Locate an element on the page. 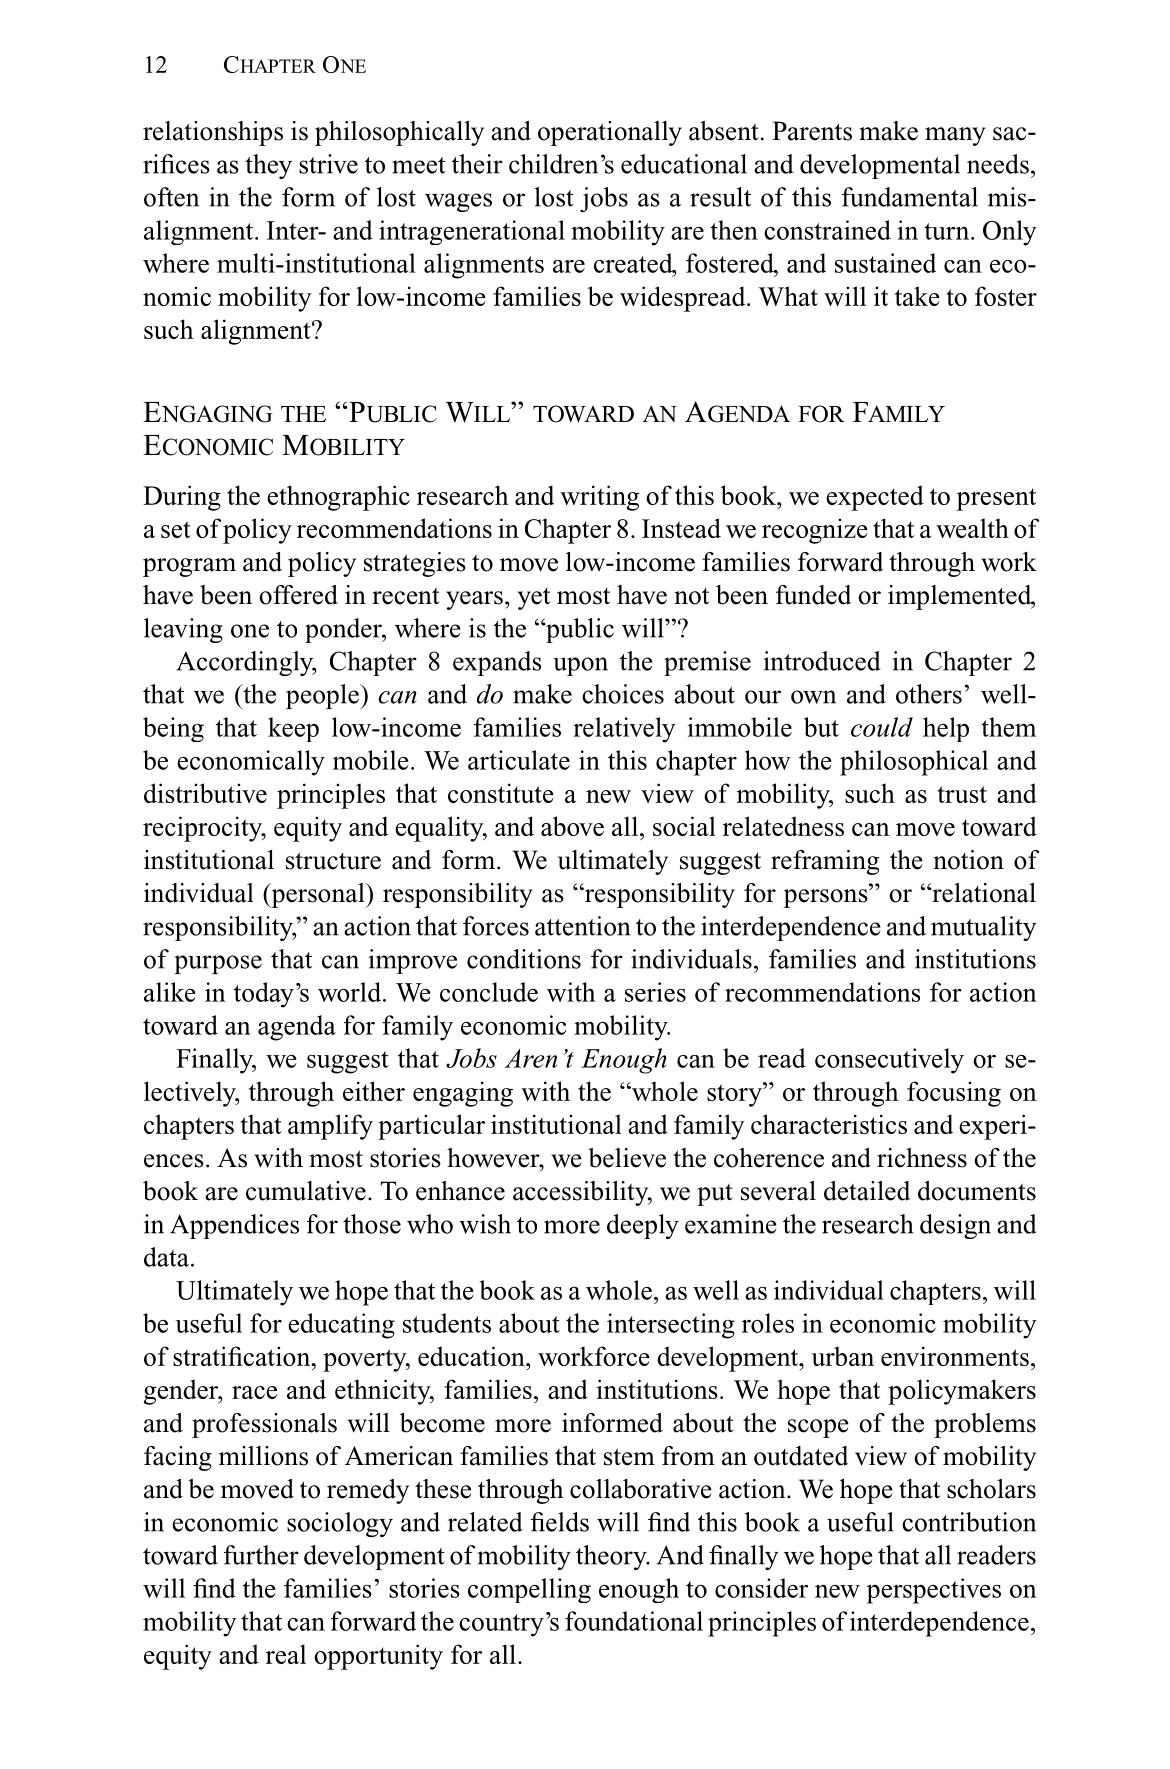 The image size is (1170, 1769). foundational is located at coordinates (634, 1621).
